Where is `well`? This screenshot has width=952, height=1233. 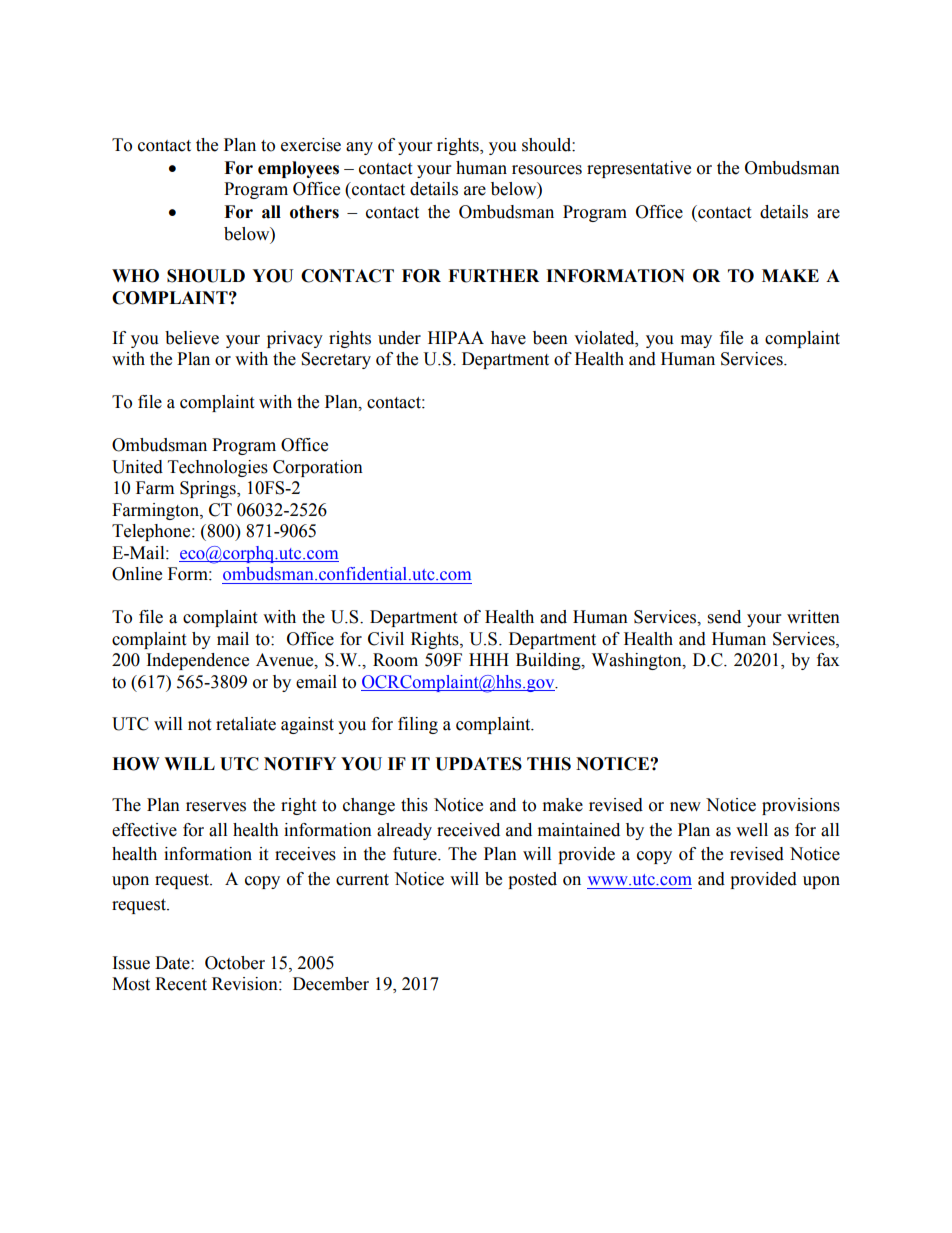
well is located at coordinates (752, 830).
